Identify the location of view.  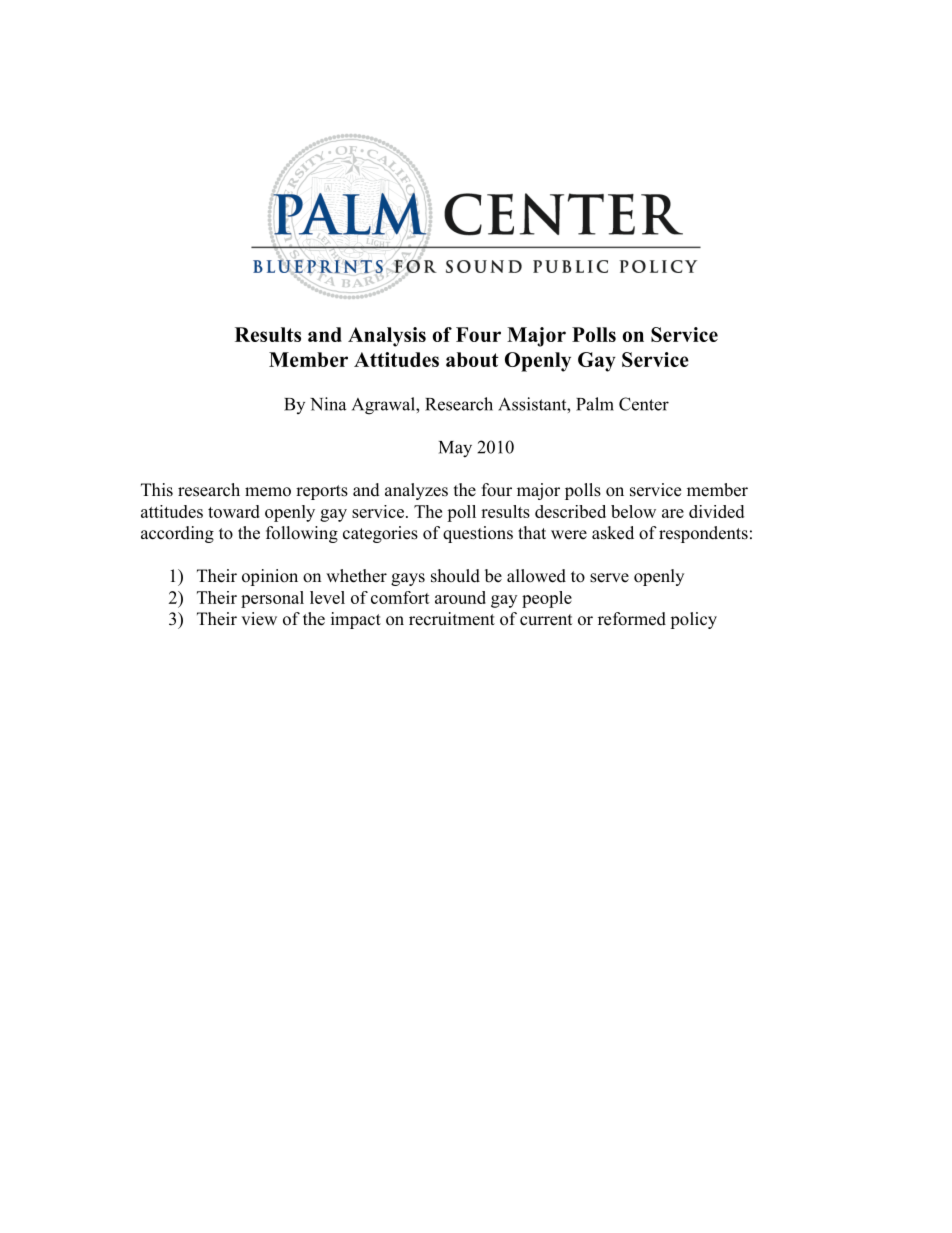
(259, 619).
